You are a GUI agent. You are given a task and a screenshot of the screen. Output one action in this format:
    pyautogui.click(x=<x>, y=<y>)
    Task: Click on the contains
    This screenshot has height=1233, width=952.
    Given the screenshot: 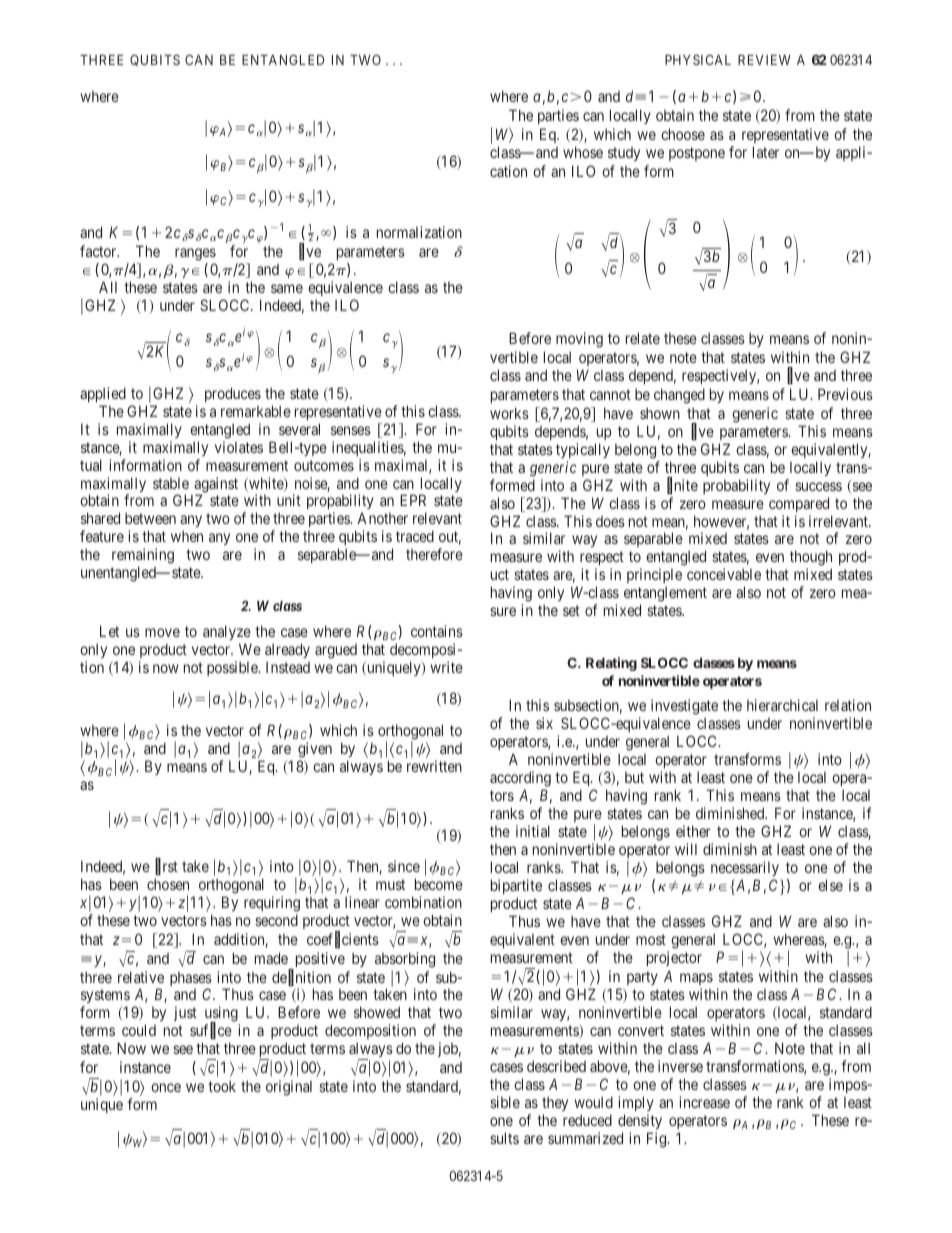 What is the action you would take?
    pyautogui.click(x=437, y=631)
